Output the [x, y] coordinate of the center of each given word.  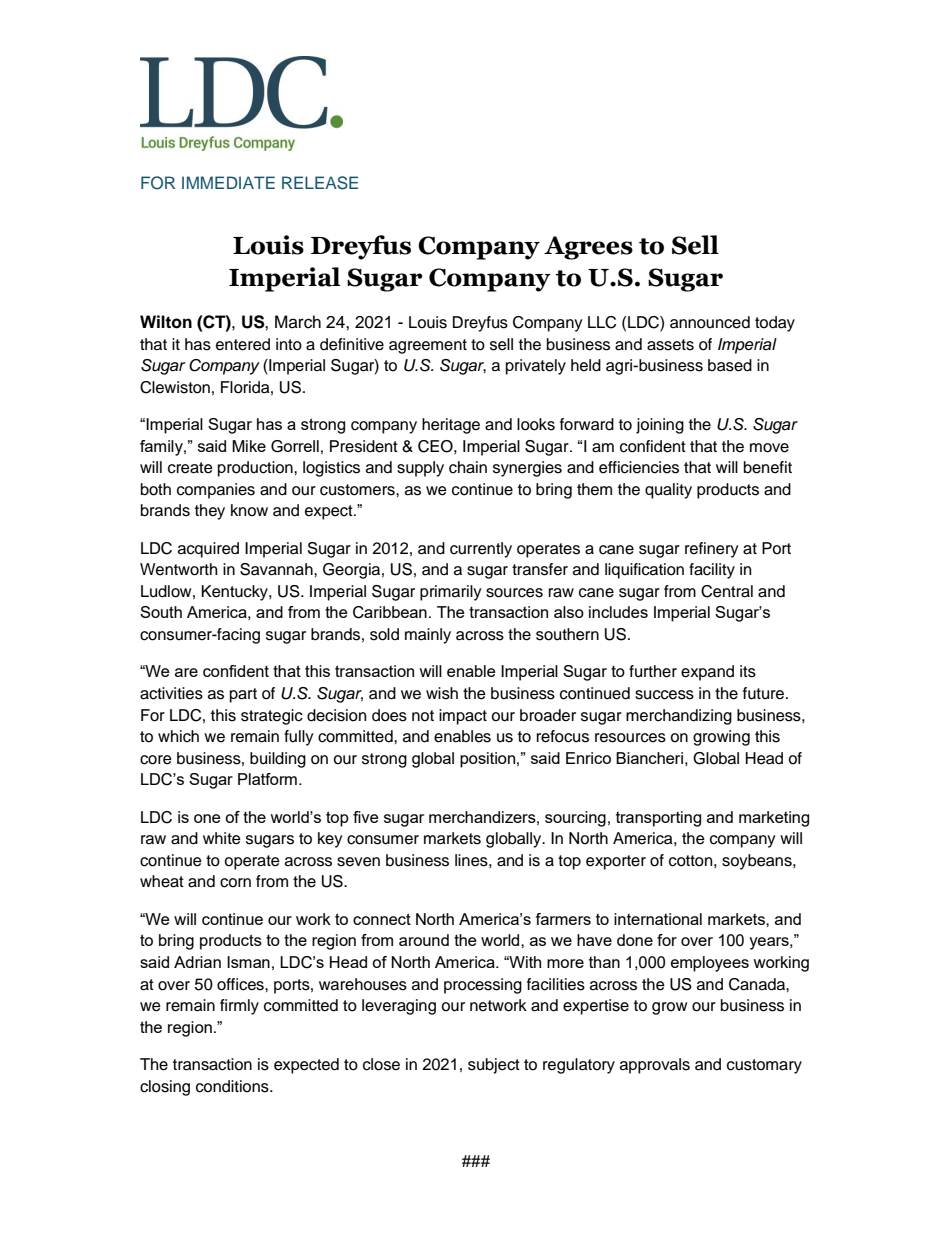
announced [710, 322]
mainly [428, 636]
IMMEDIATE [228, 182]
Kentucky [235, 593]
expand [707, 673]
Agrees [588, 248]
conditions [233, 1086]
